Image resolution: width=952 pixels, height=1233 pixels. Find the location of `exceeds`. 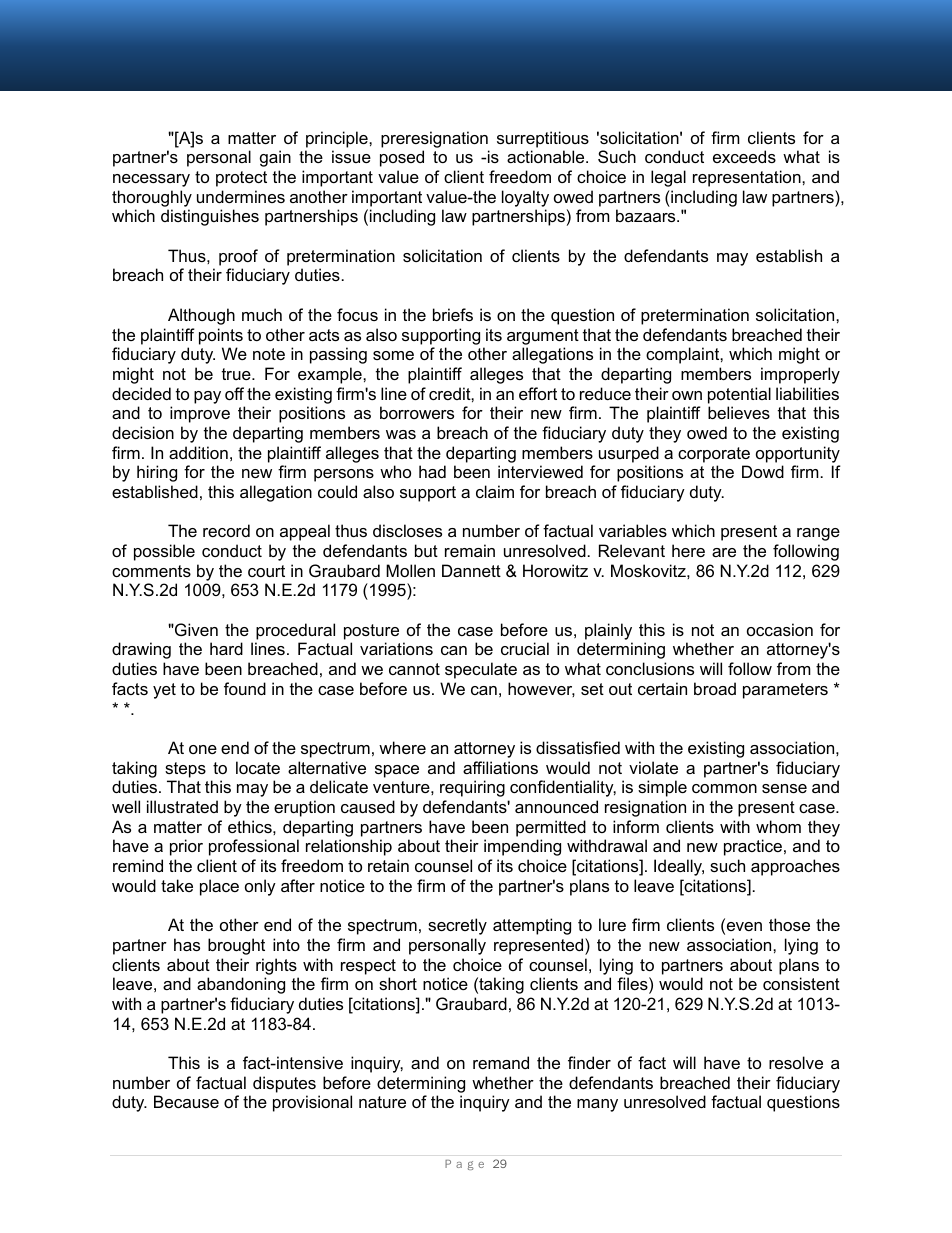

exceeds is located at coordinates (744, 156).
